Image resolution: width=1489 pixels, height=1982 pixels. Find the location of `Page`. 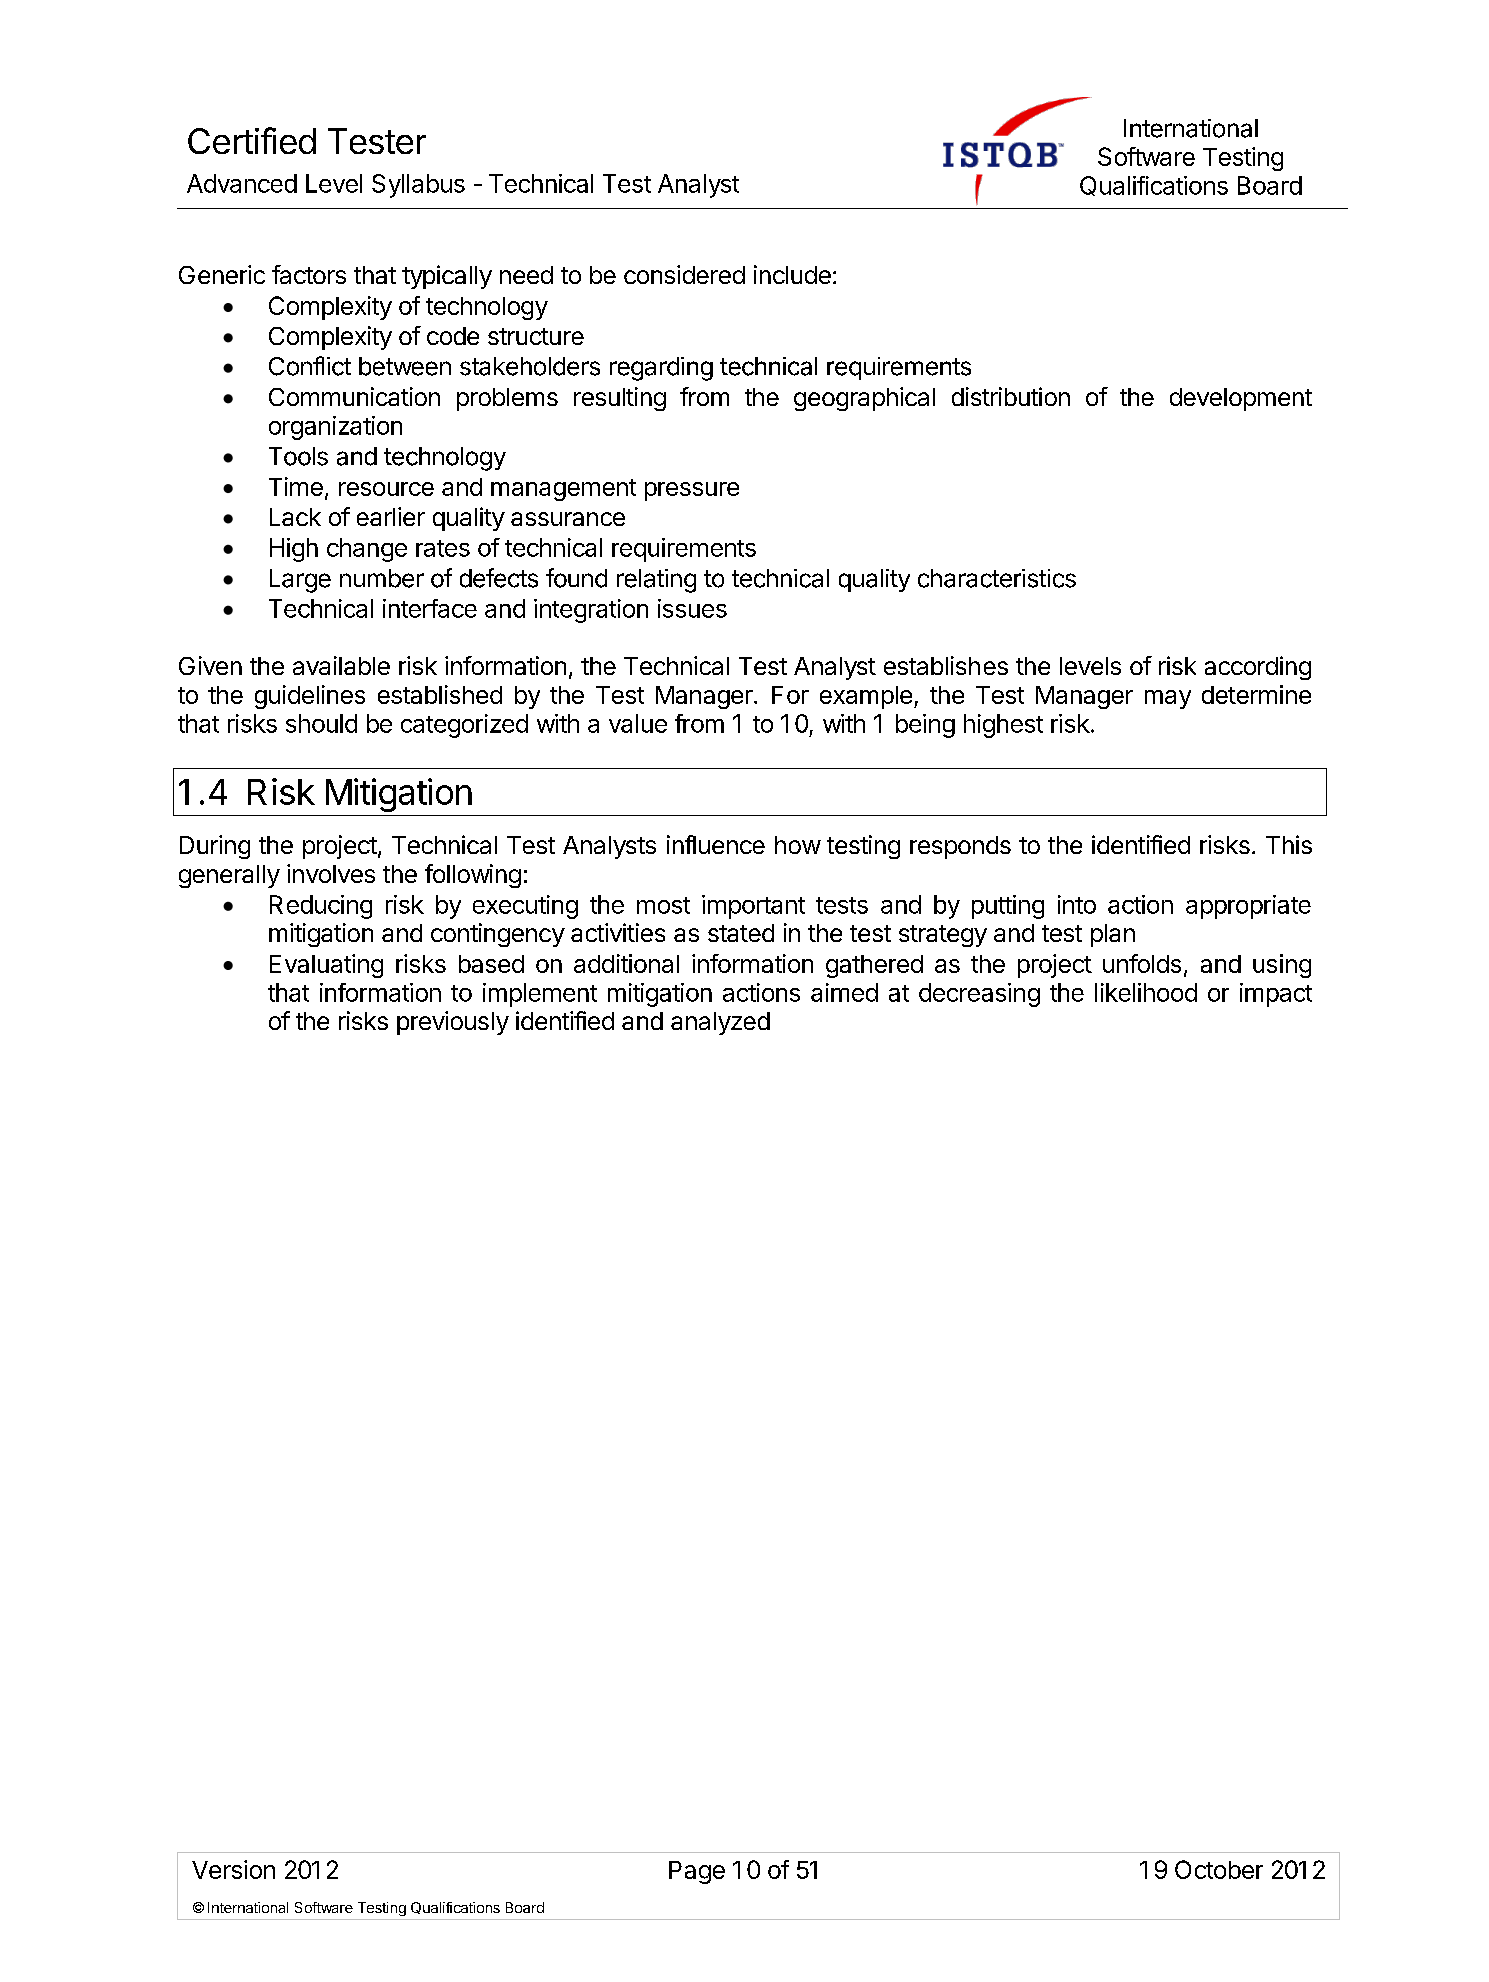

Page is located at coordinates (697, 1872).
